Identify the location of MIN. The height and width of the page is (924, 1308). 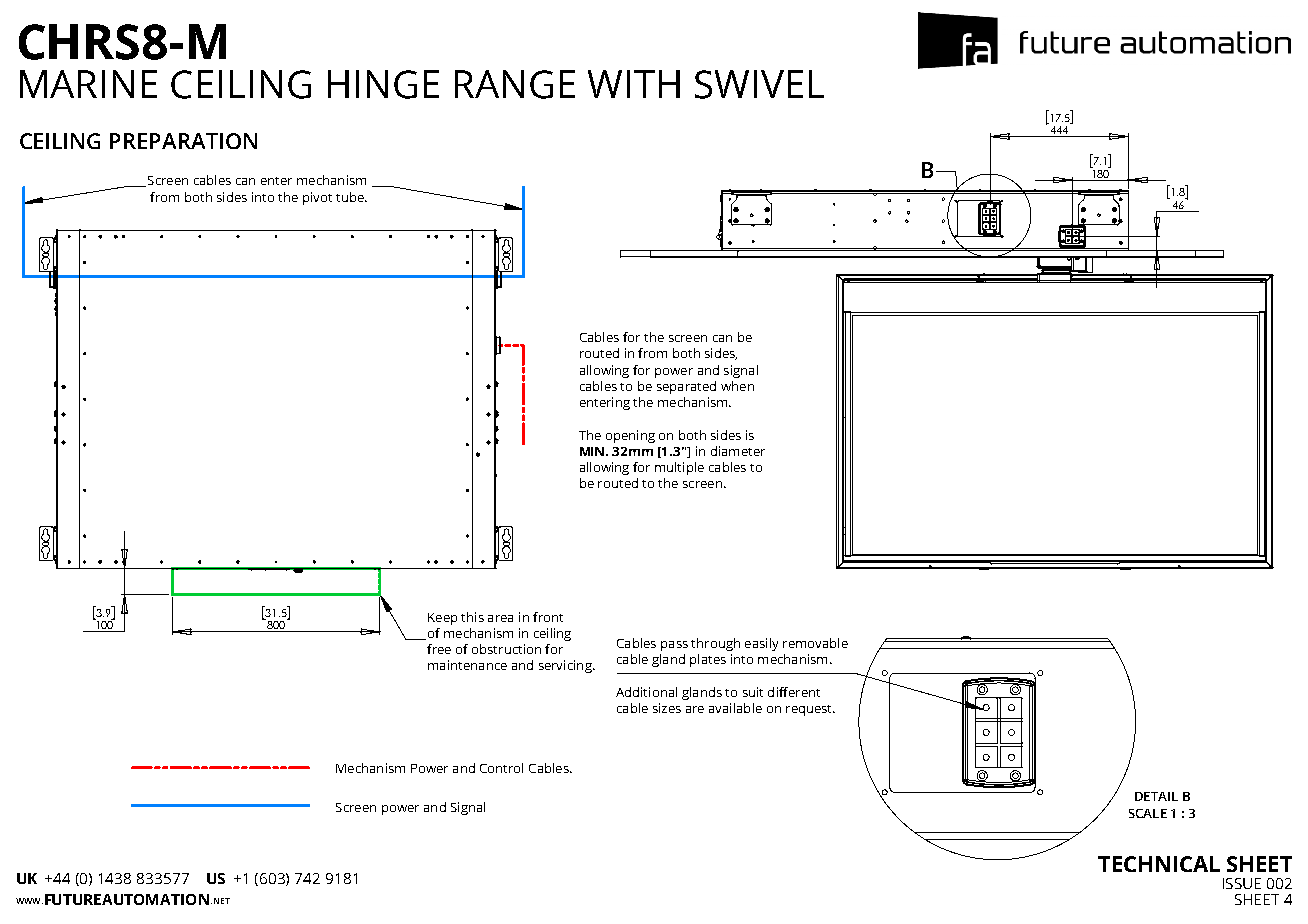
(593, 451).
